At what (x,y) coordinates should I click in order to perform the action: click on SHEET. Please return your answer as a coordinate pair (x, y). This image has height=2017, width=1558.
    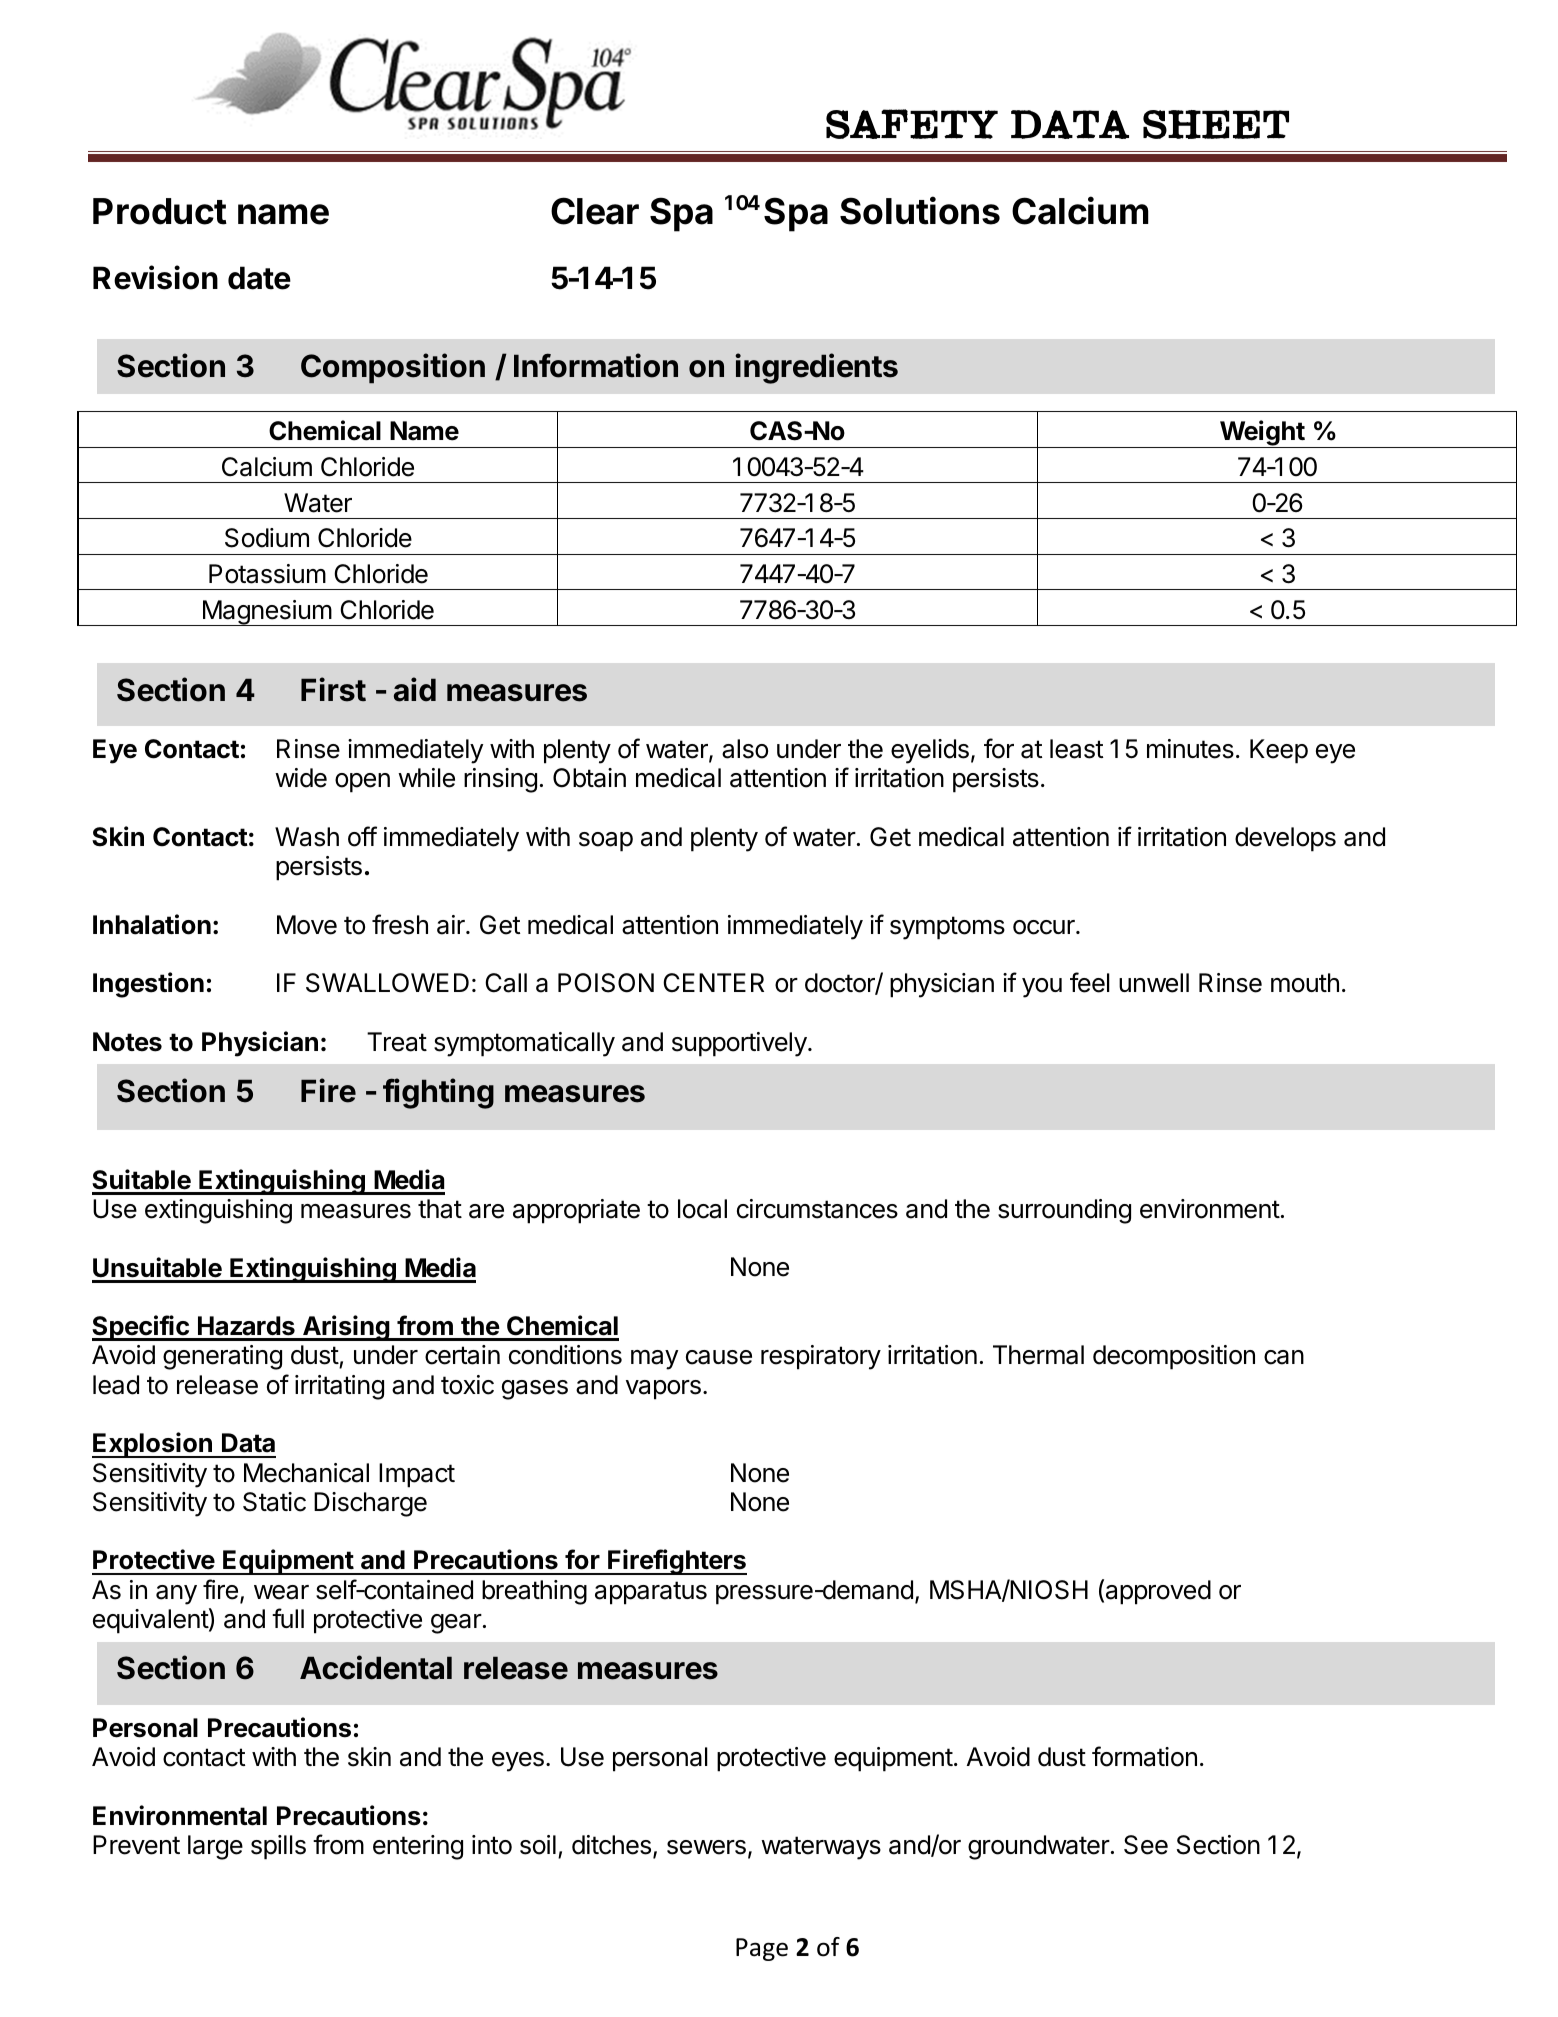
    Looking at the image, I should click on (1216, 124).
